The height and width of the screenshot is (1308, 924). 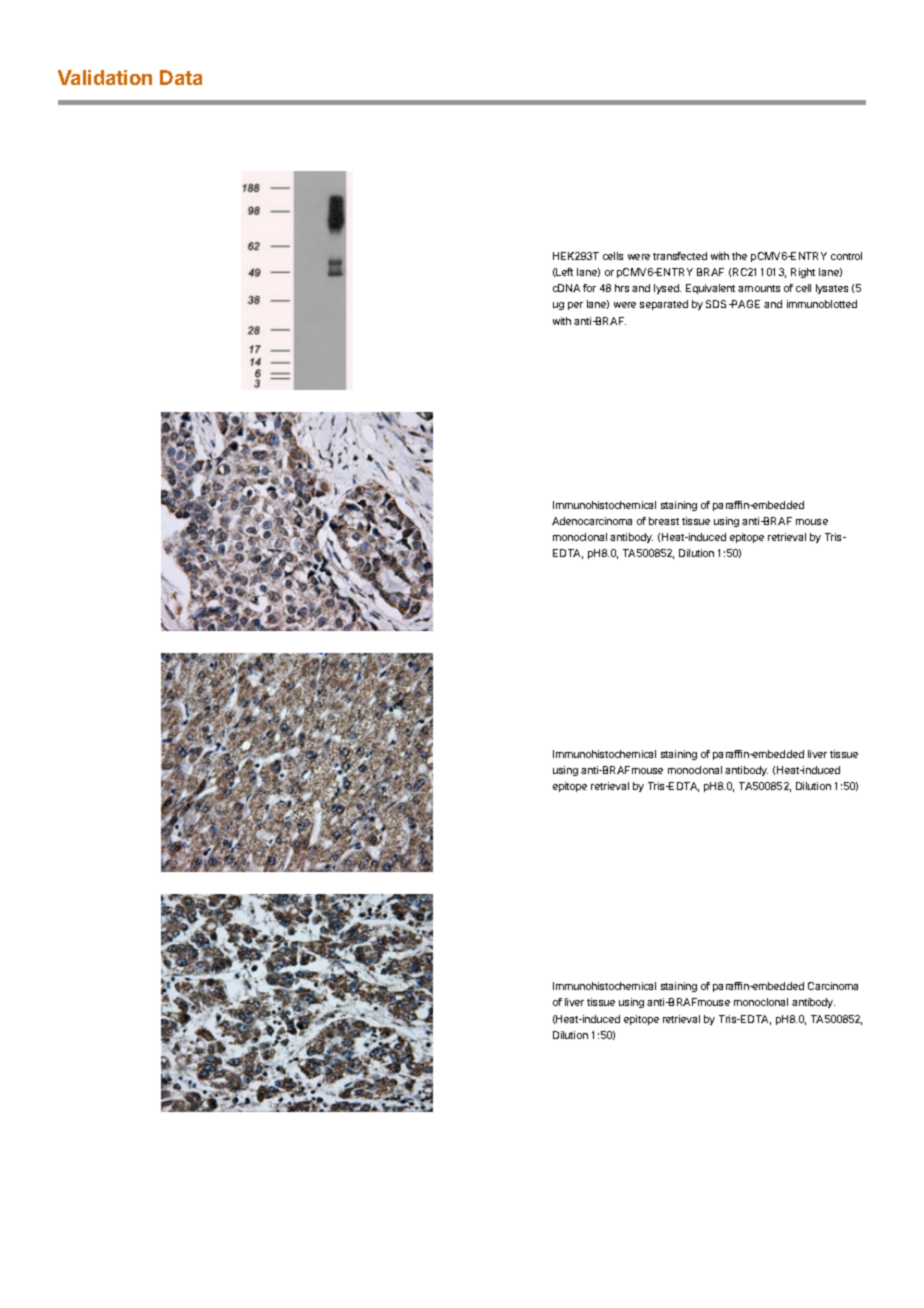 What do you see at coordinates (846, 256) in the screenshot?
I see `control` at bounding box center [846, 256].
